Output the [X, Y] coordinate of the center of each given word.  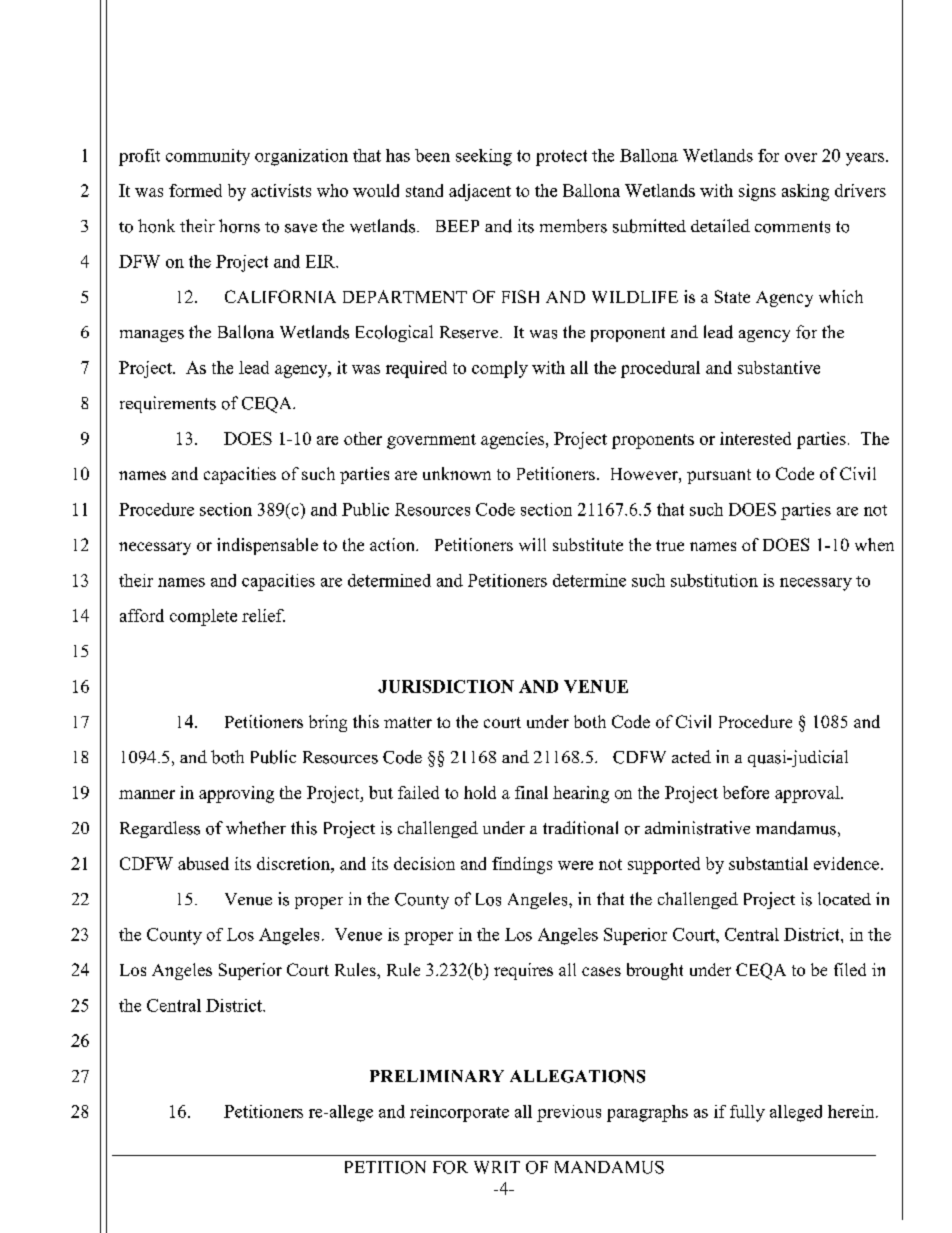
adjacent [480, 192]
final [531, 792]
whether [256, 827]
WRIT [497, 1167]
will [532, 544]
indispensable [267, 546]
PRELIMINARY [437, 1076]
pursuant [719, 476]
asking [805, 192]
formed [195, 190]
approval [808, 794]
